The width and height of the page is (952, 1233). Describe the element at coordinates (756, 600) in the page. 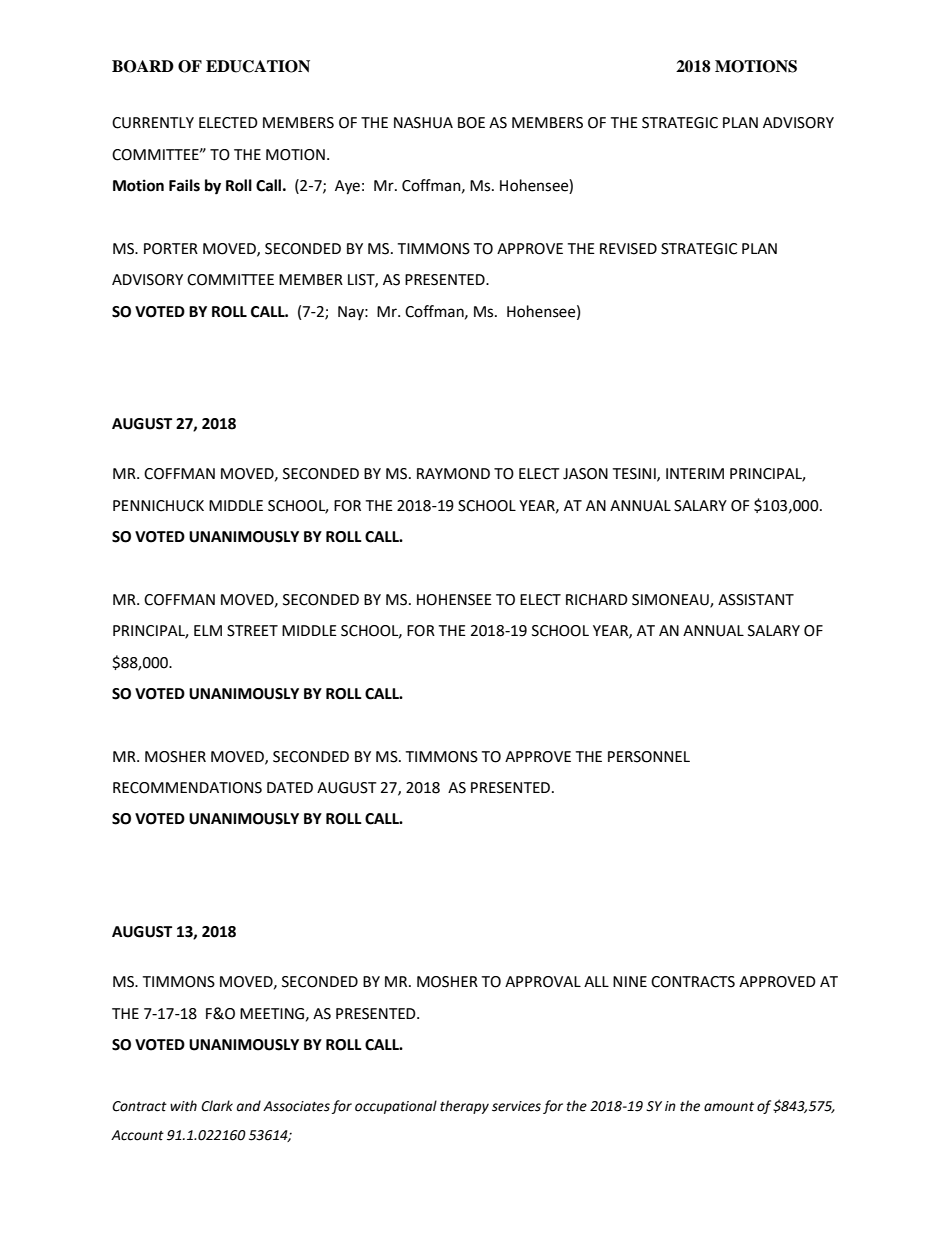

I see `ASSISTANT` at that location.
